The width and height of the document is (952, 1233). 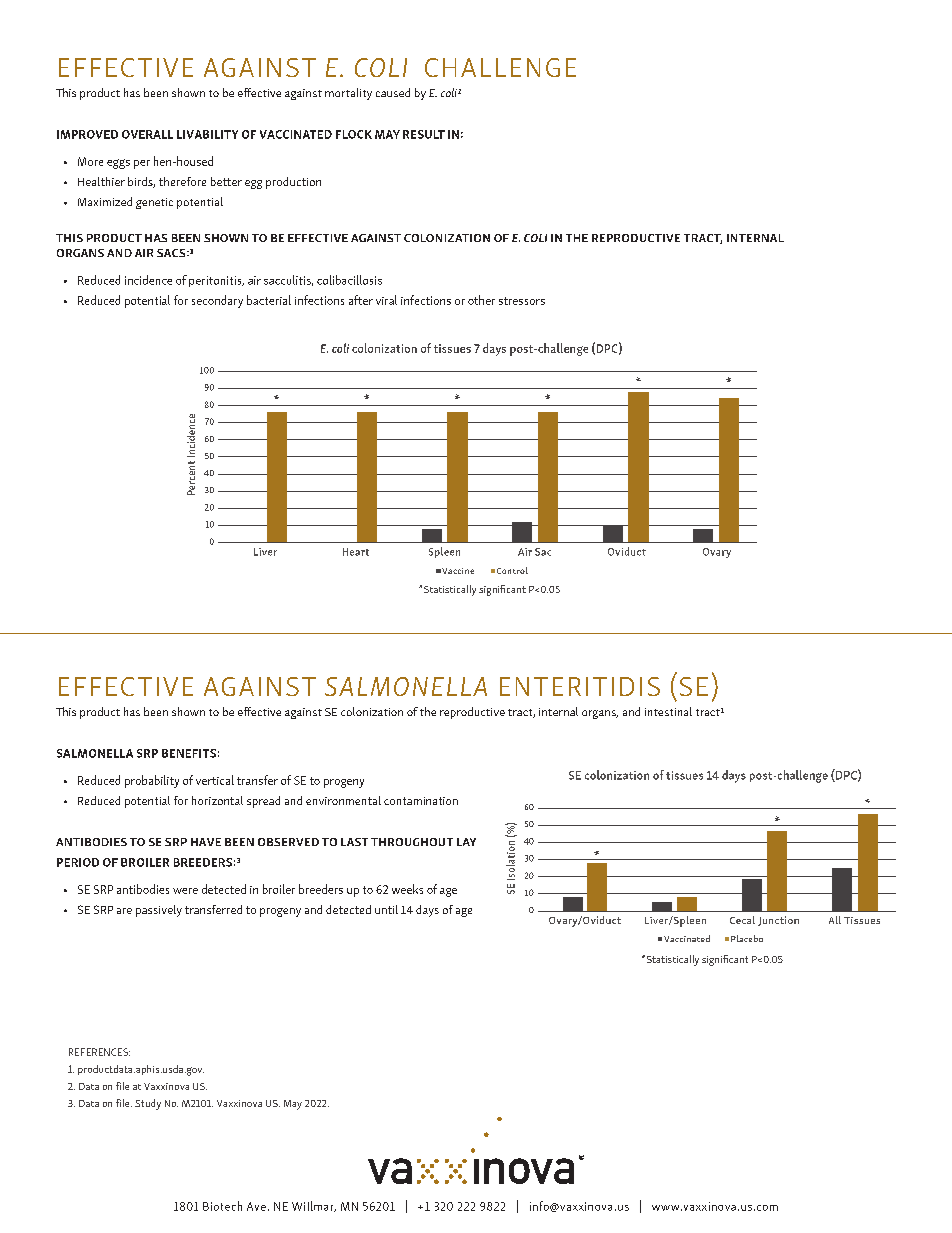 I want to click on RESULT, so click(x=424, y=134).
